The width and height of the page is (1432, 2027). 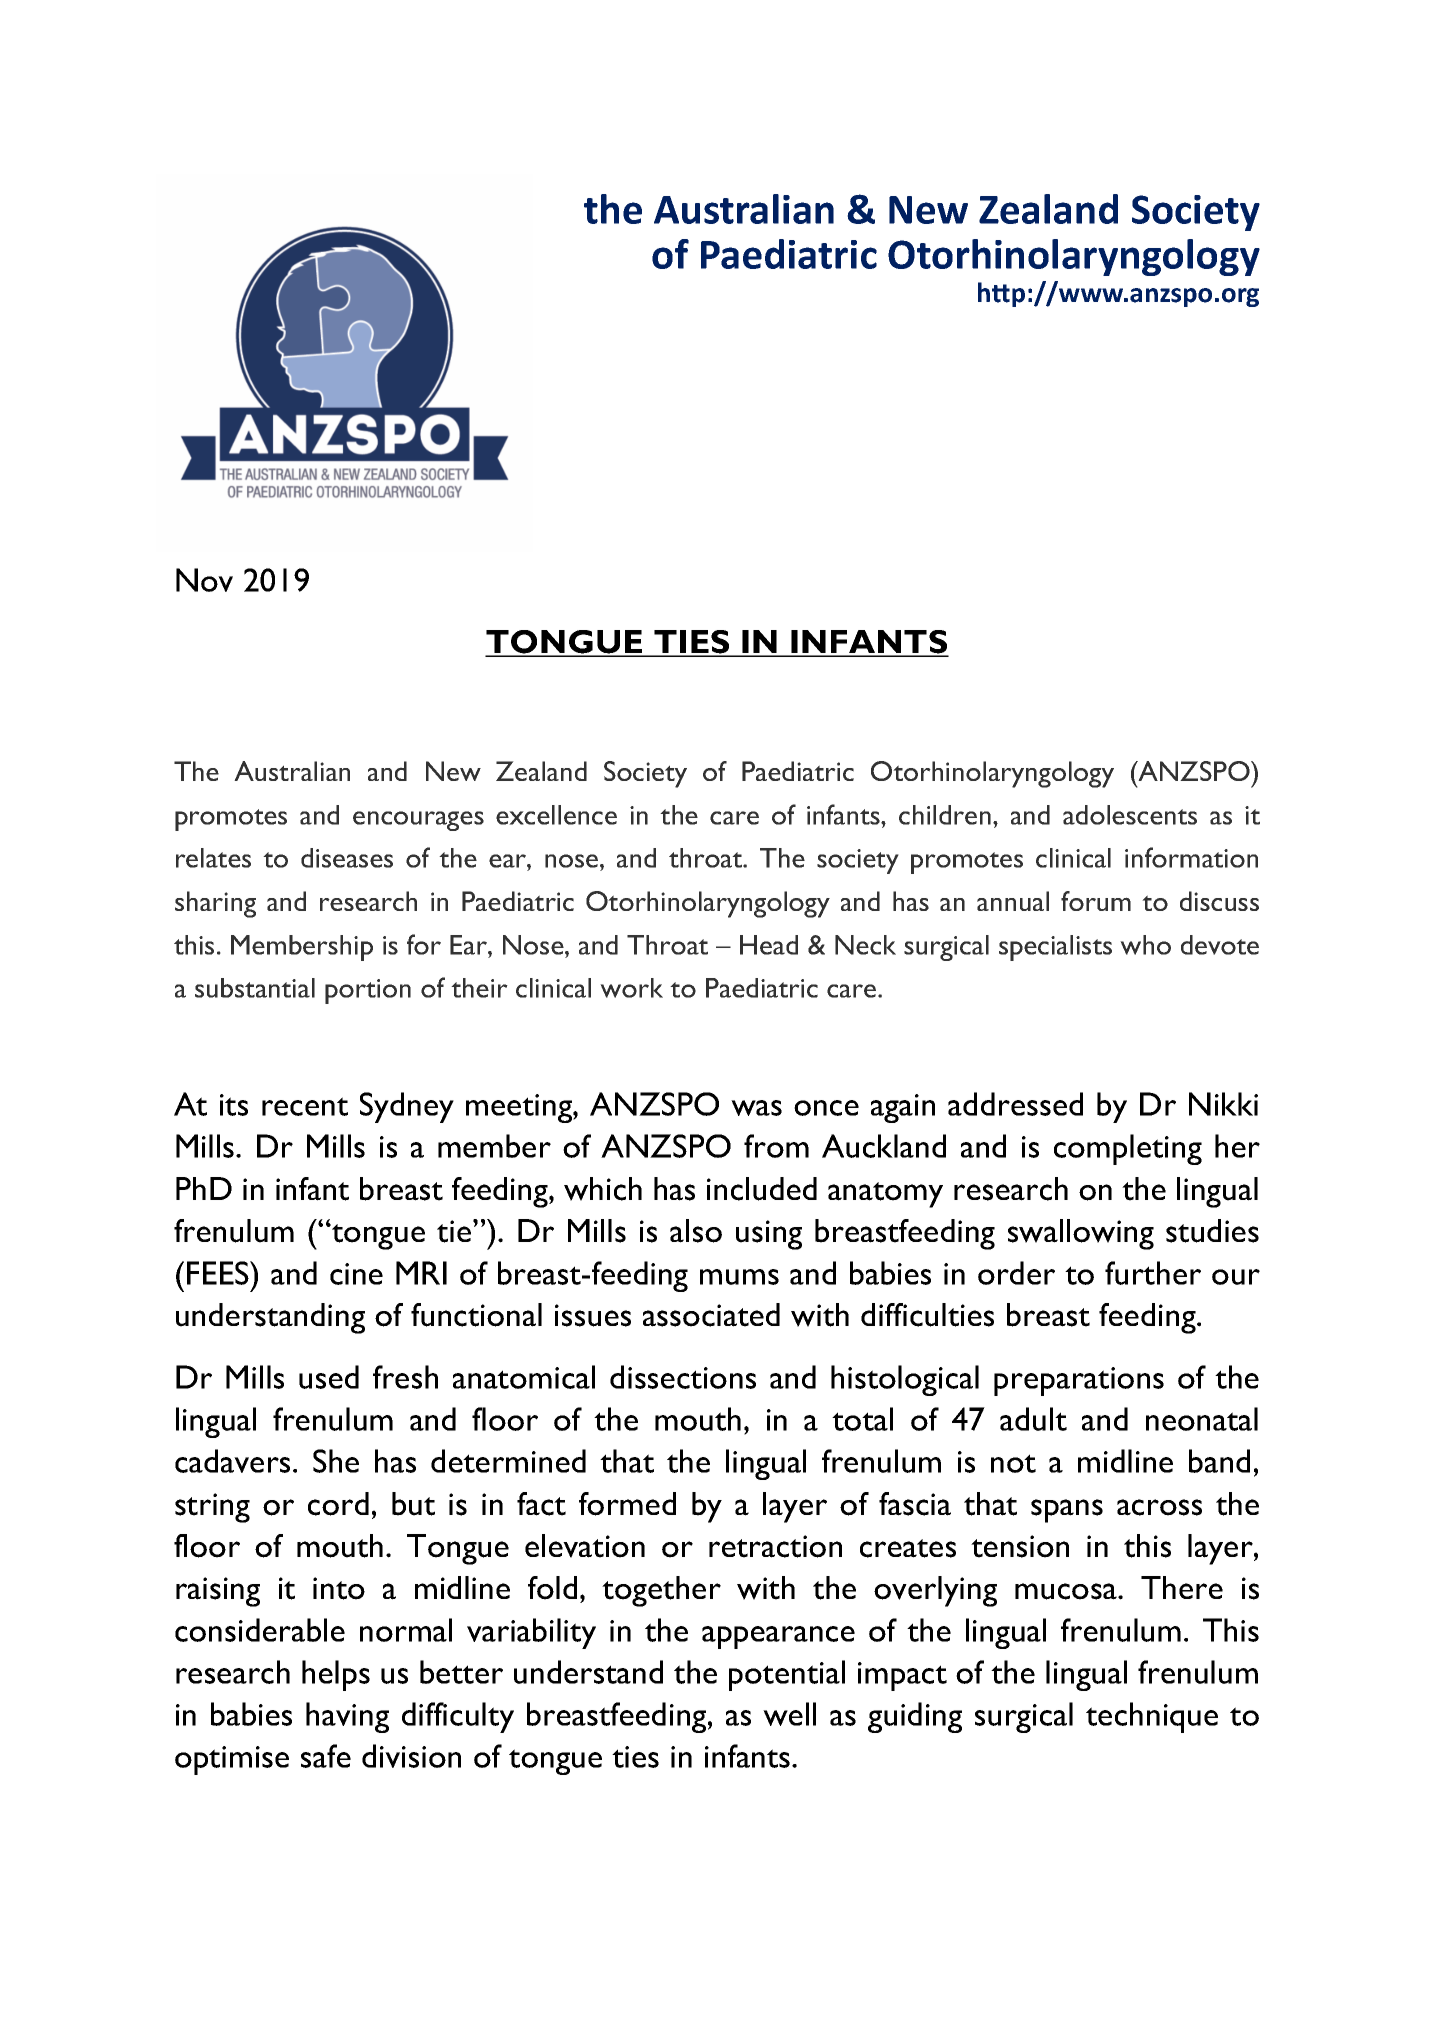 I want to click on included, so click(x=762, y=1189).
